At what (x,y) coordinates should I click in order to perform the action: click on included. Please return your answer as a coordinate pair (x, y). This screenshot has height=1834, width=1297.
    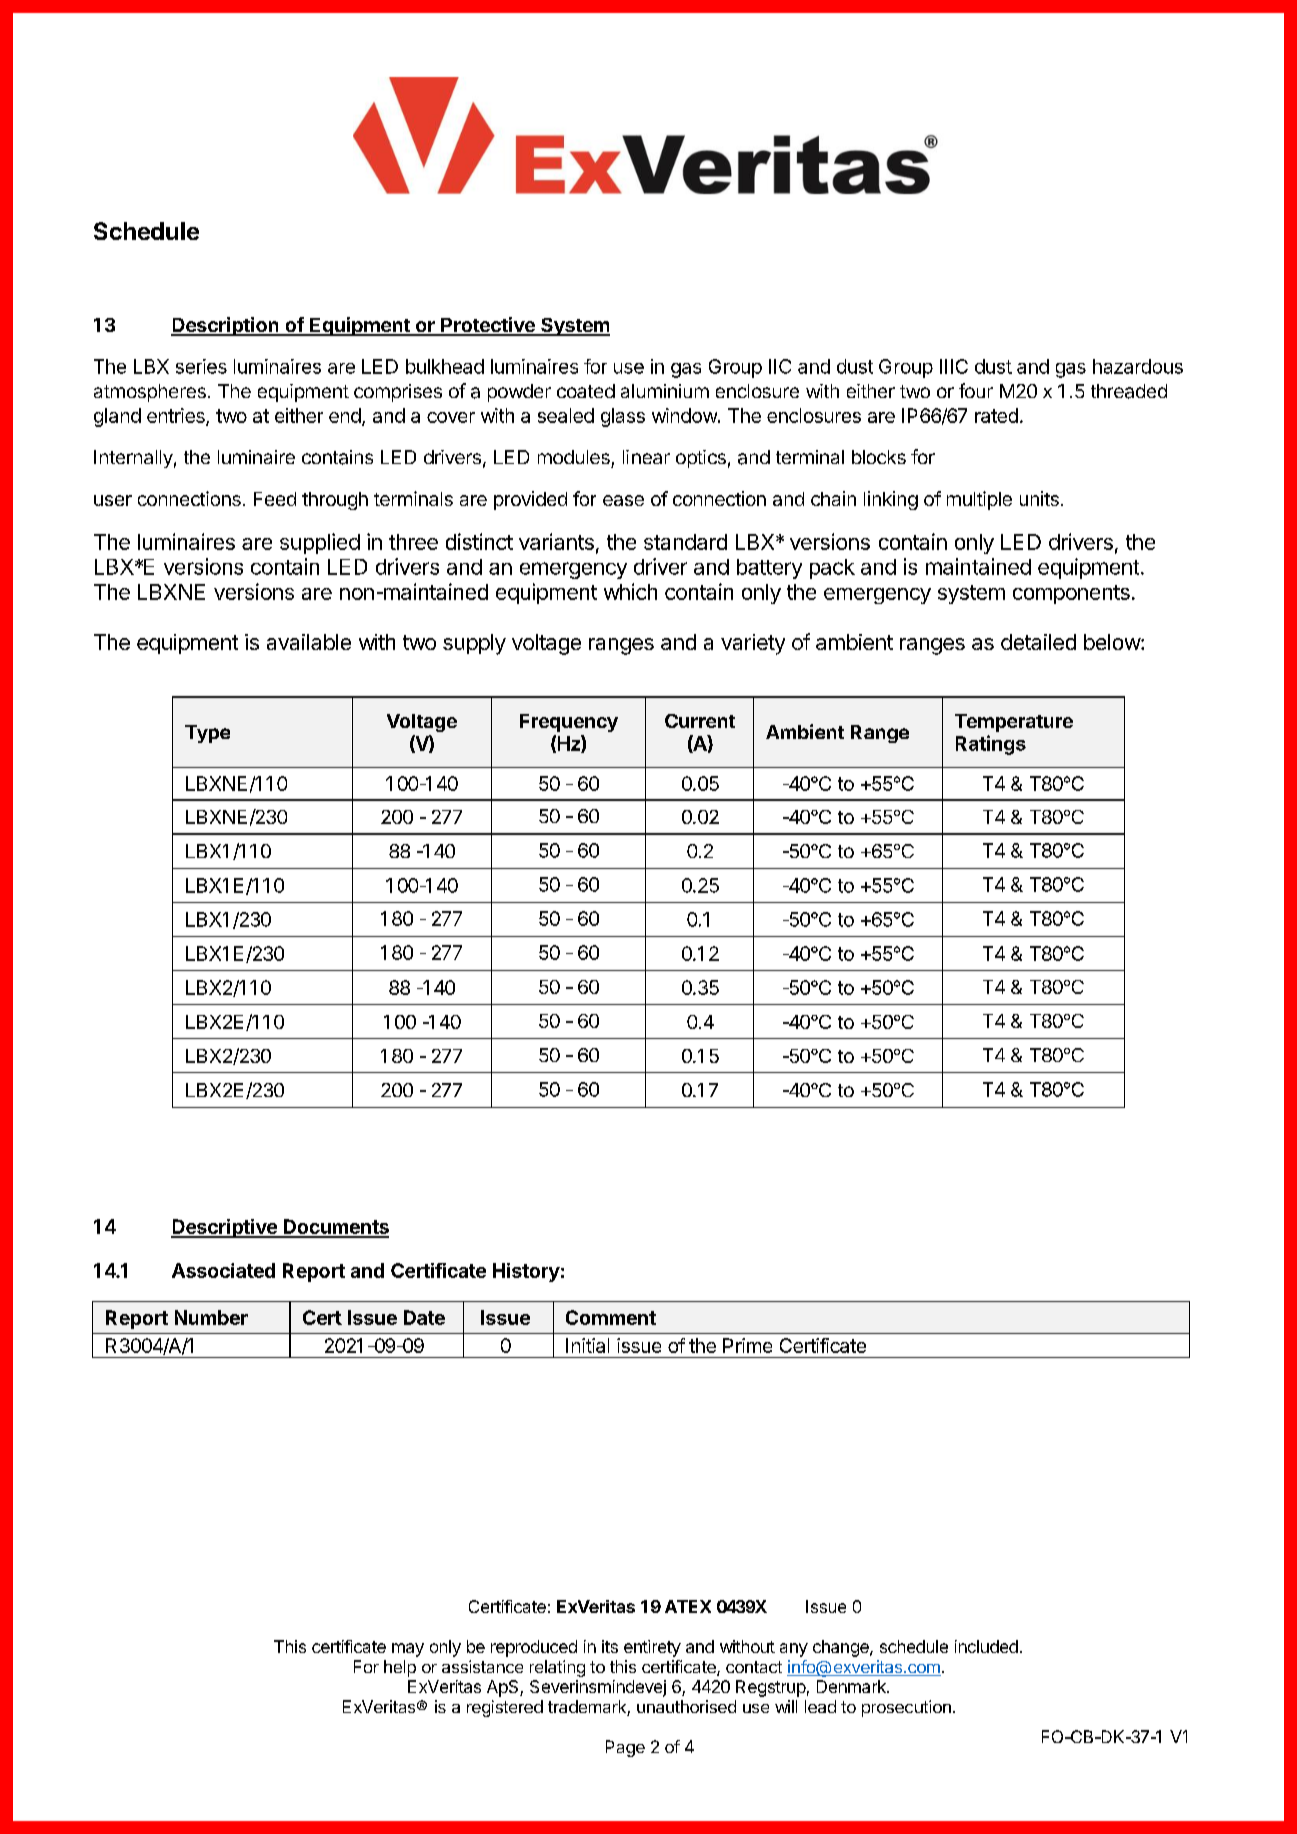
    Looking at the image, I should click on (986, 1646).
